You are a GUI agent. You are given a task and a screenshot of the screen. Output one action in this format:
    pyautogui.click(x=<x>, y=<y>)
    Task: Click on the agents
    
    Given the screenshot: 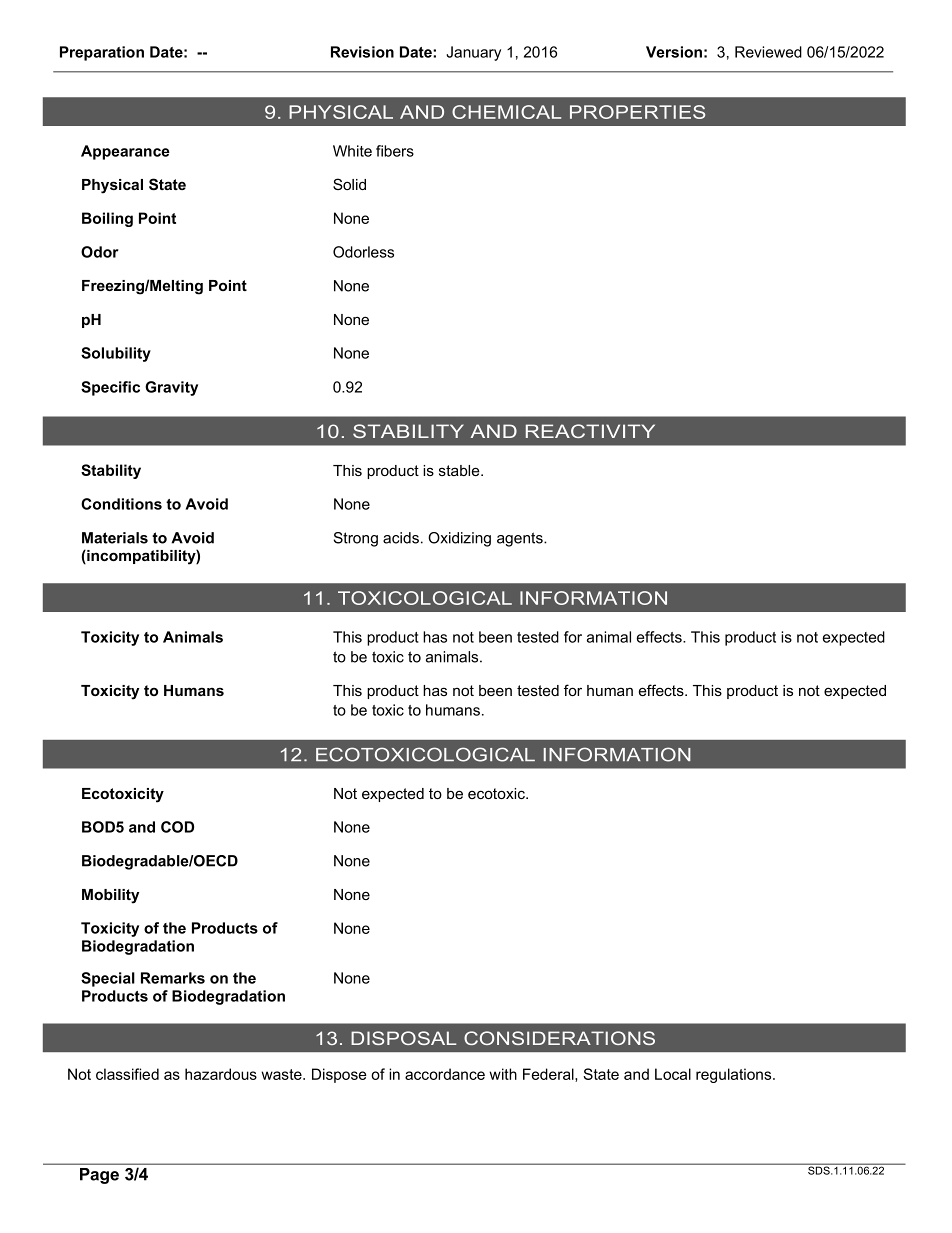 What is the action you would take?
    pyautogui.click(x=521, y=539)
